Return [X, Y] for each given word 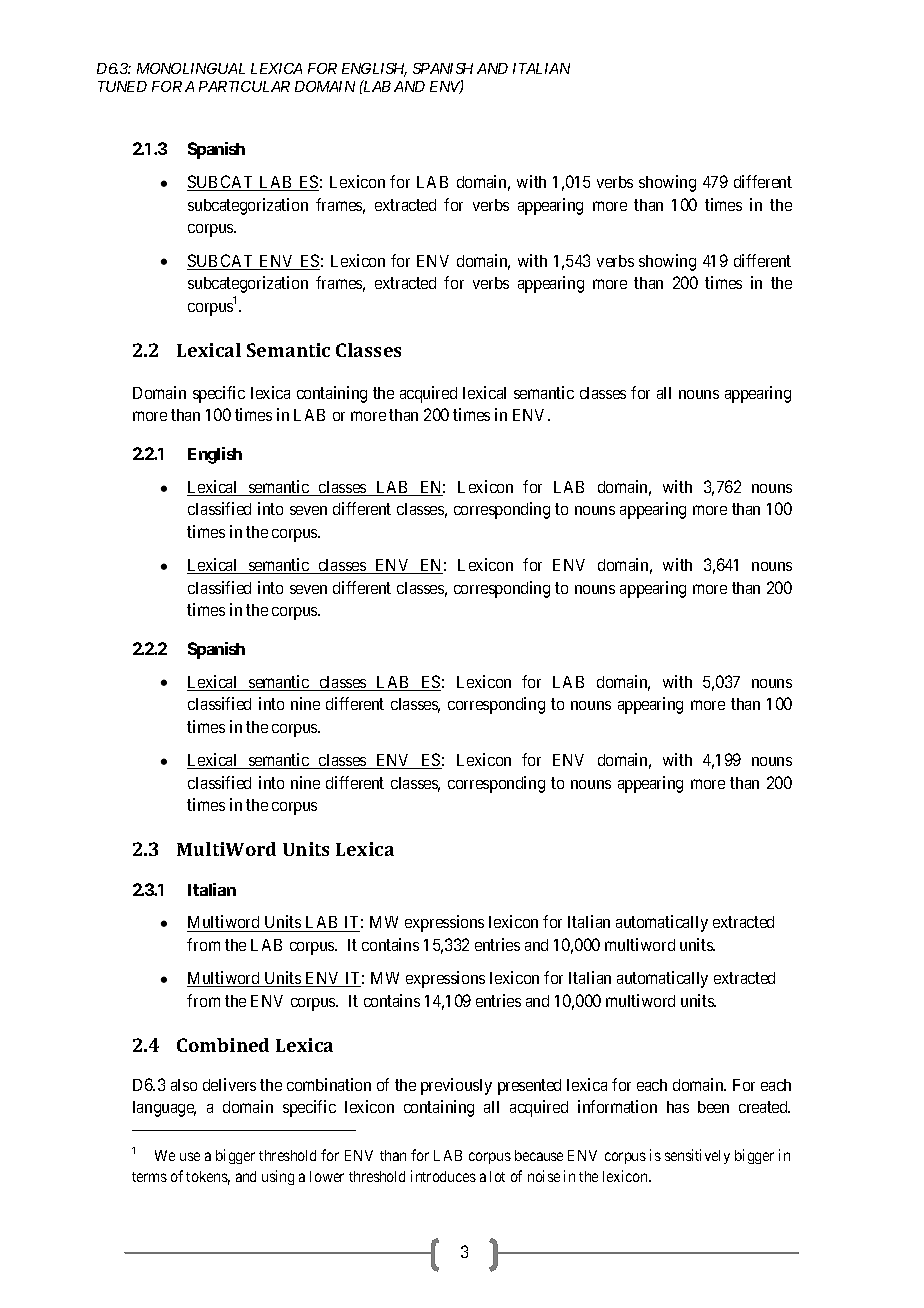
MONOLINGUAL [191, 68]
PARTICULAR [244, 86]
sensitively [697, 1156]
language [164, 1109]
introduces [443, 1176]
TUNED [122, 86]
